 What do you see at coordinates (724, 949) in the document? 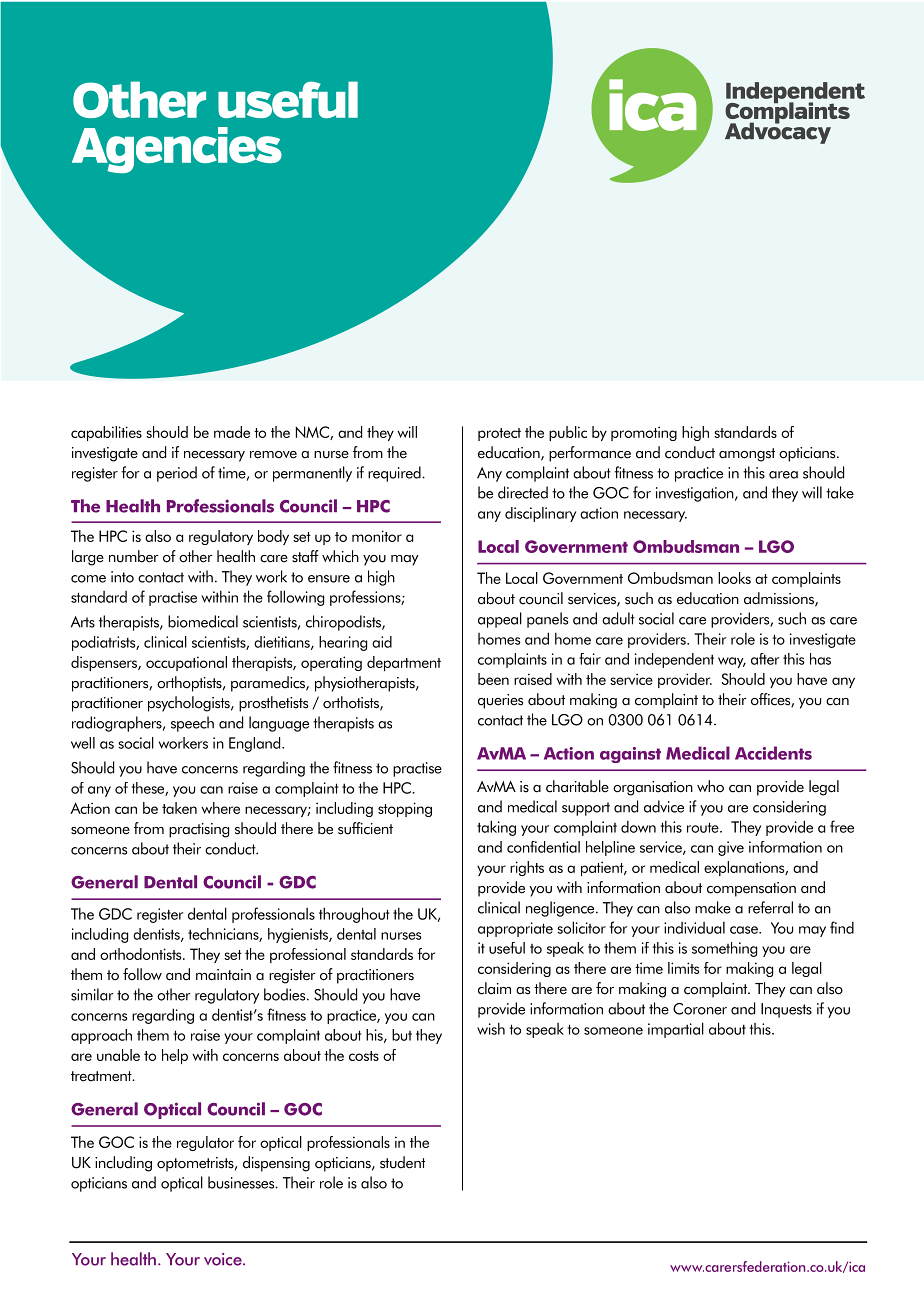
I see `something` at bounding box center [724, 949].
